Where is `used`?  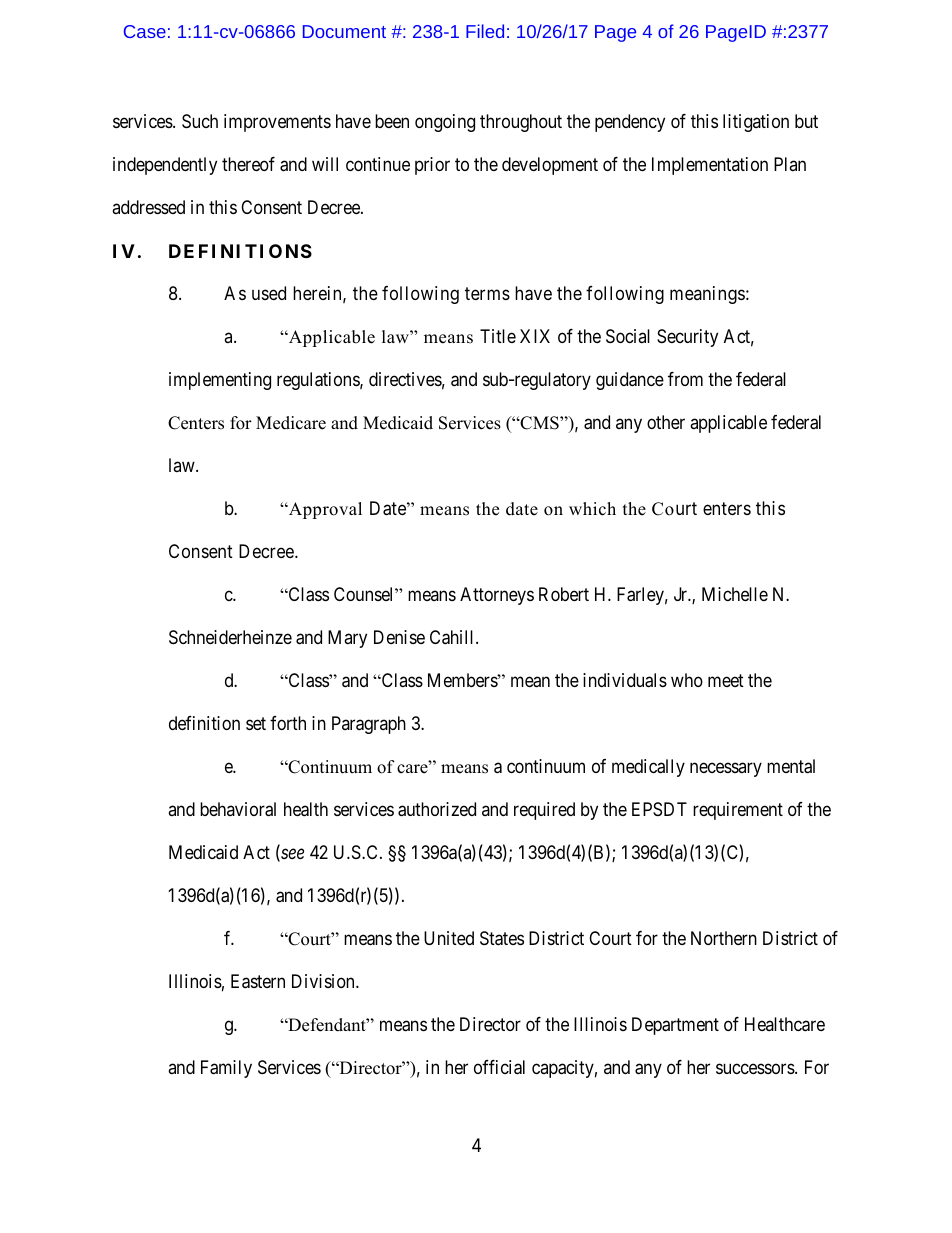 used is located at coordinates (269, 293).
